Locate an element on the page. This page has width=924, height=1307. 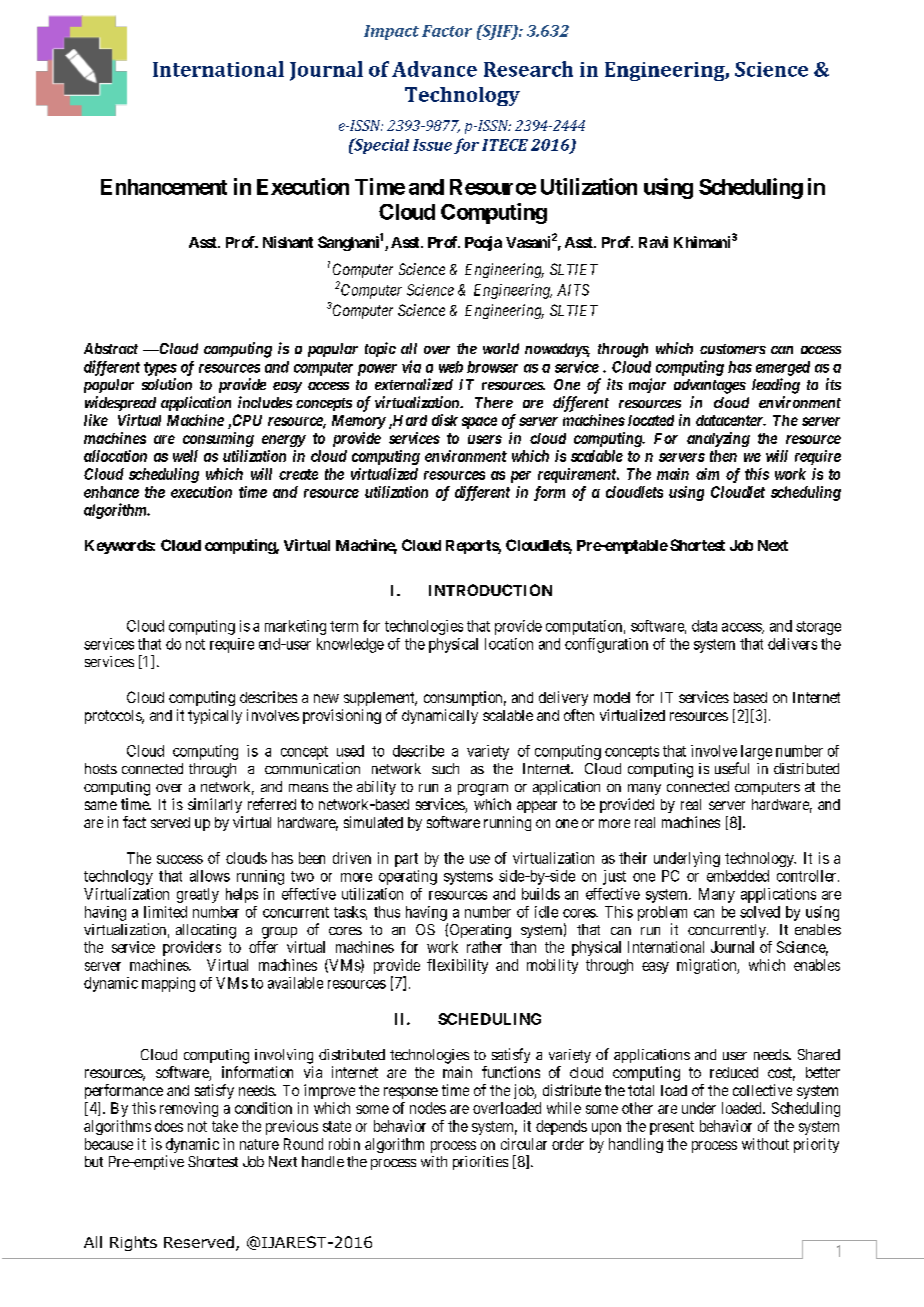
well is located at coordinates (185, 456).
